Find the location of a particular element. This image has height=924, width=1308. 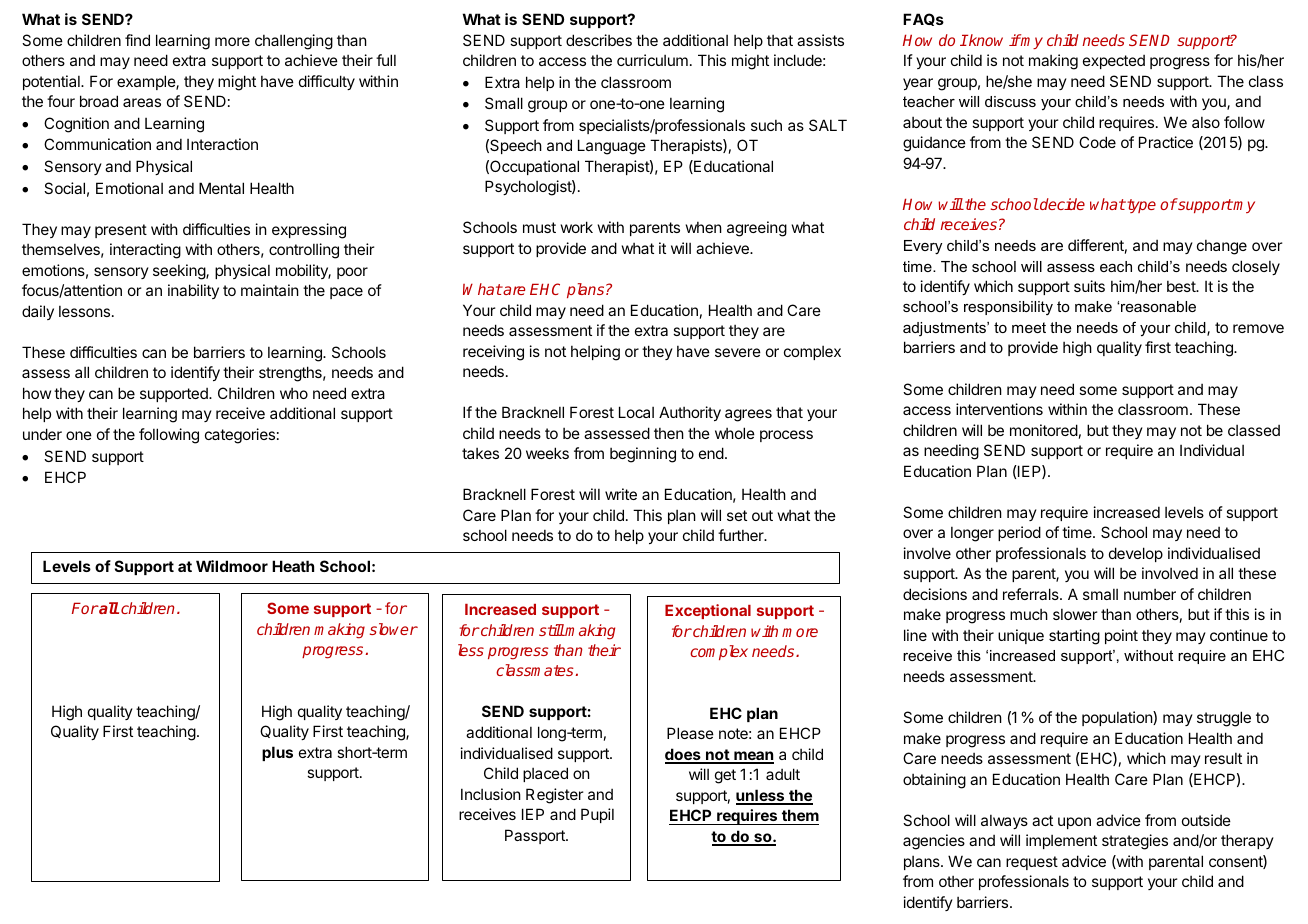

expected is located at coordinates (1114, 62).
